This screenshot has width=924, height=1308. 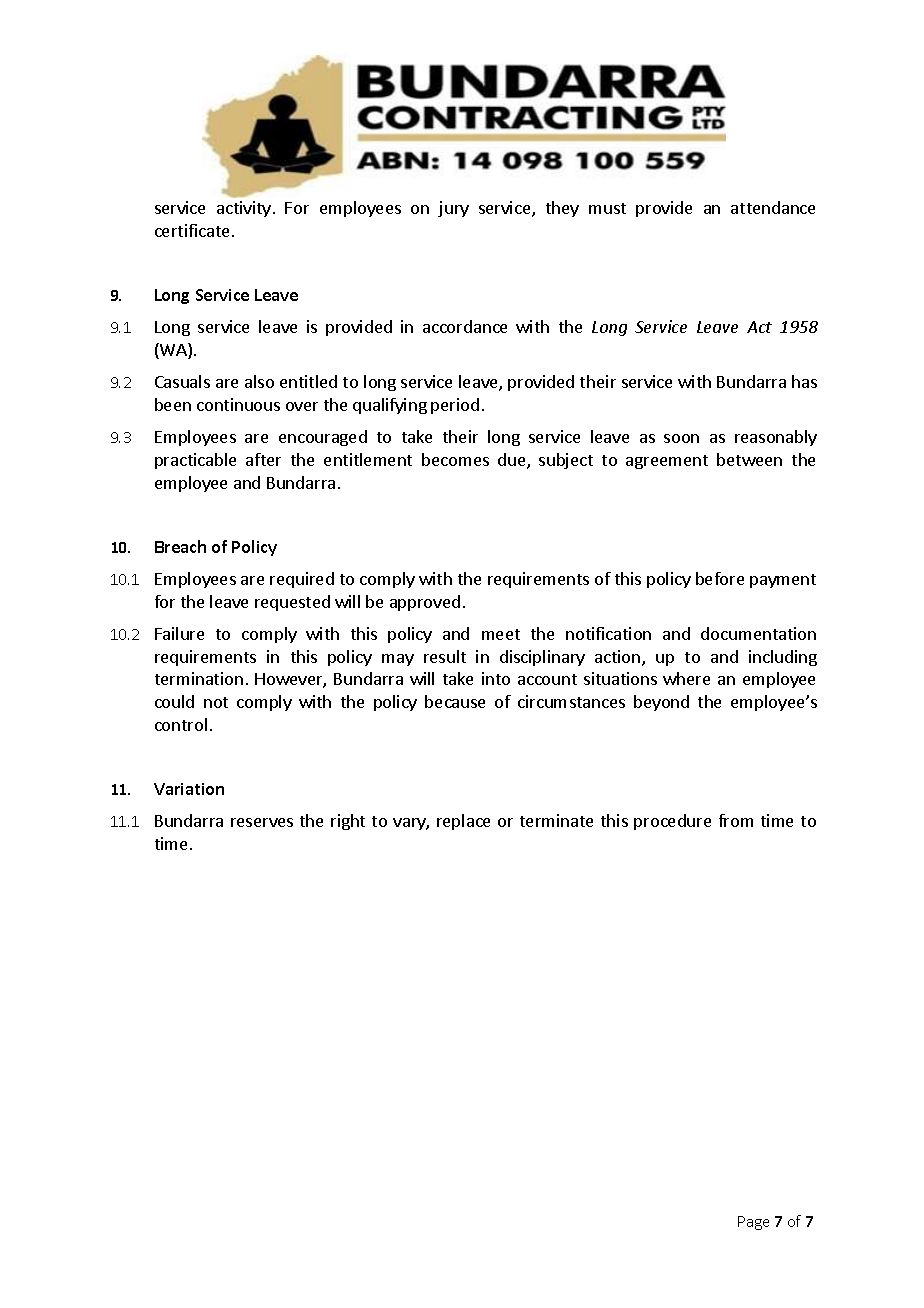 I want to click on Page, so click(x=753, y=1223).
